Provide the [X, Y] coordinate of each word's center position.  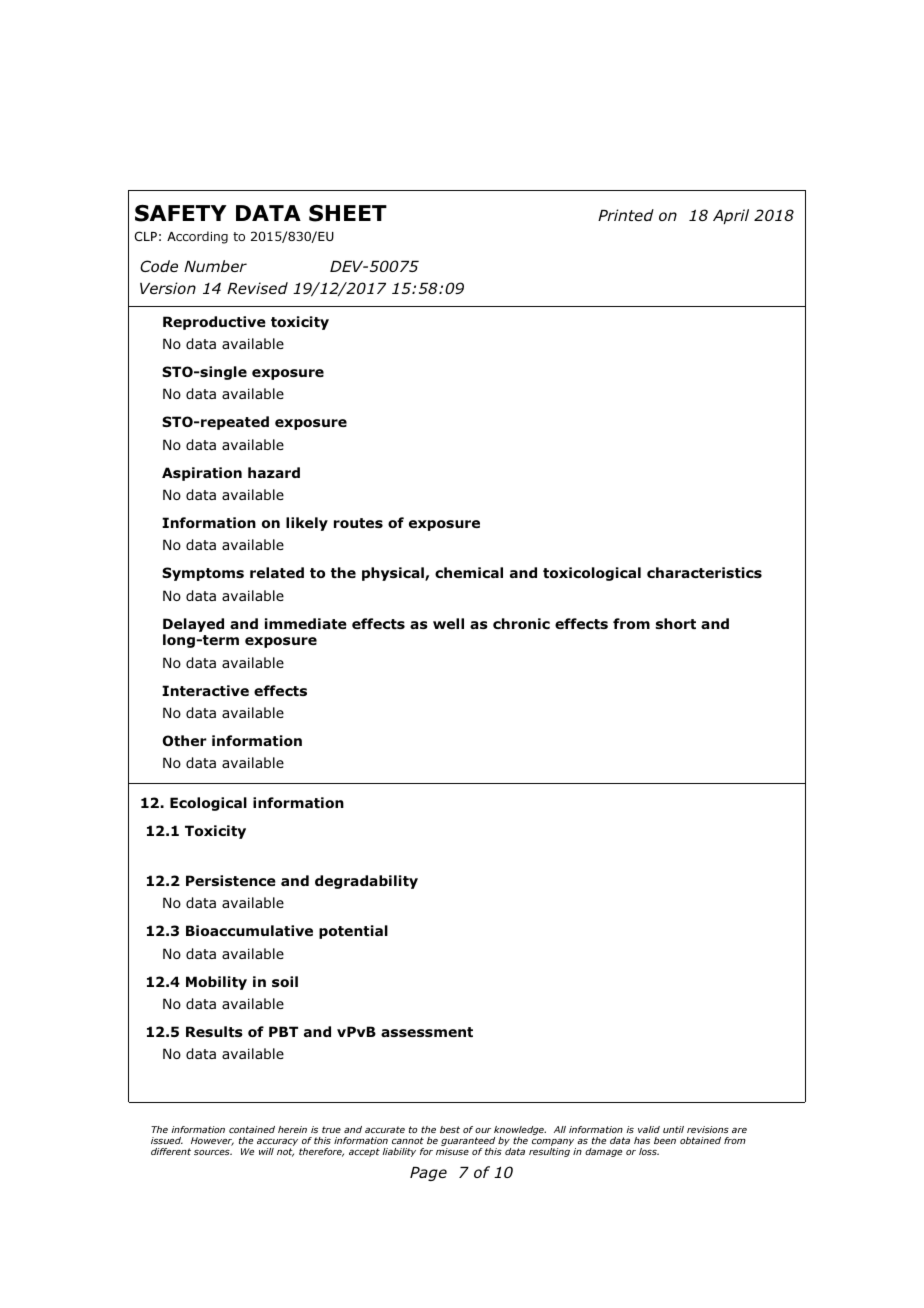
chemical [469, 572]
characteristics [704, 572]
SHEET [348, 213]
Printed [626, 215]
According [197, 237]
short [676, 623]
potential [353, 932]
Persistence [231, 880]
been [665, 1140]
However [212, 1141]
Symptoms [203, 574]
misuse [452, 1151]
